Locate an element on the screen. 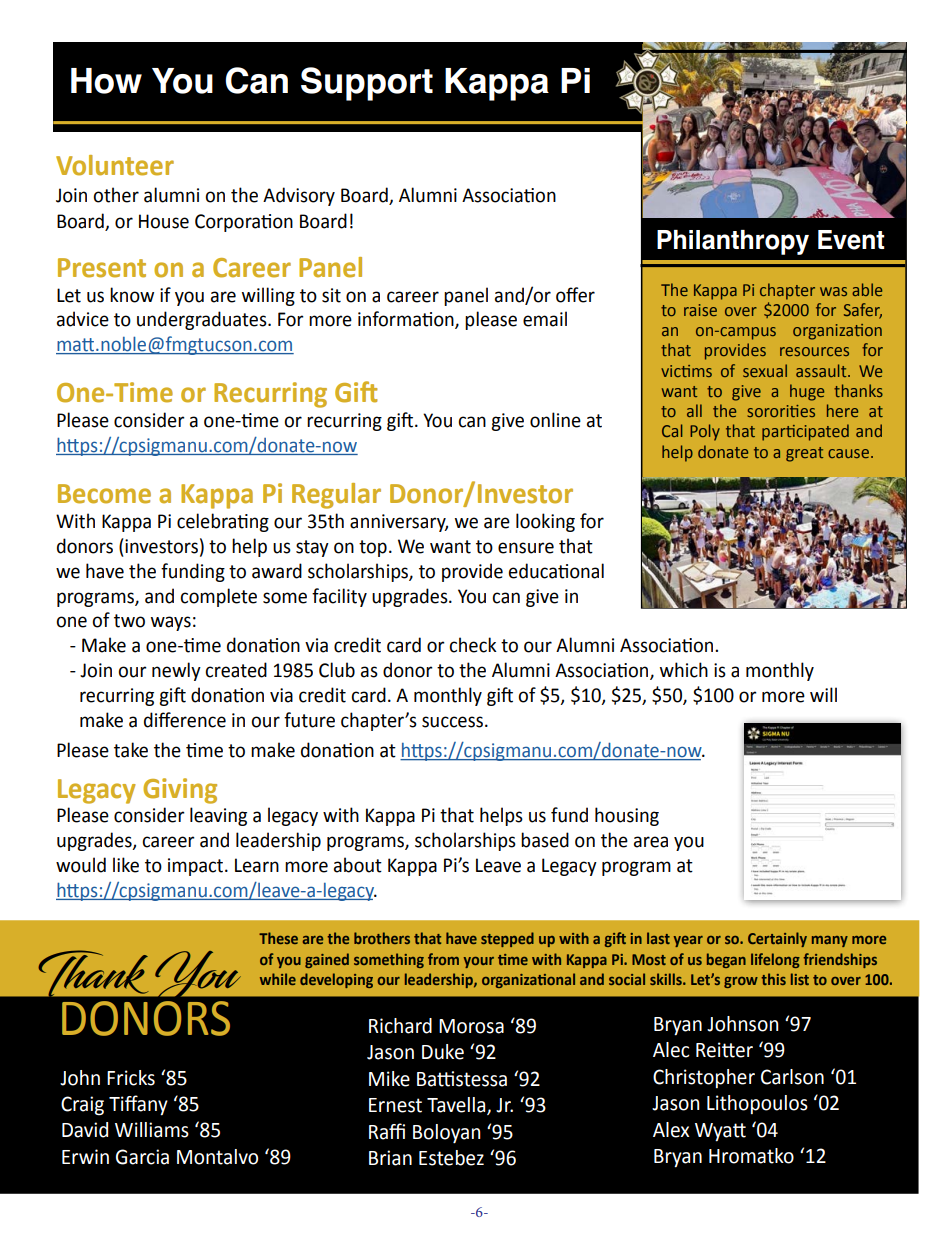 This screenshot has width=952, height=1233. Support is located at coordinates (367, 84).
